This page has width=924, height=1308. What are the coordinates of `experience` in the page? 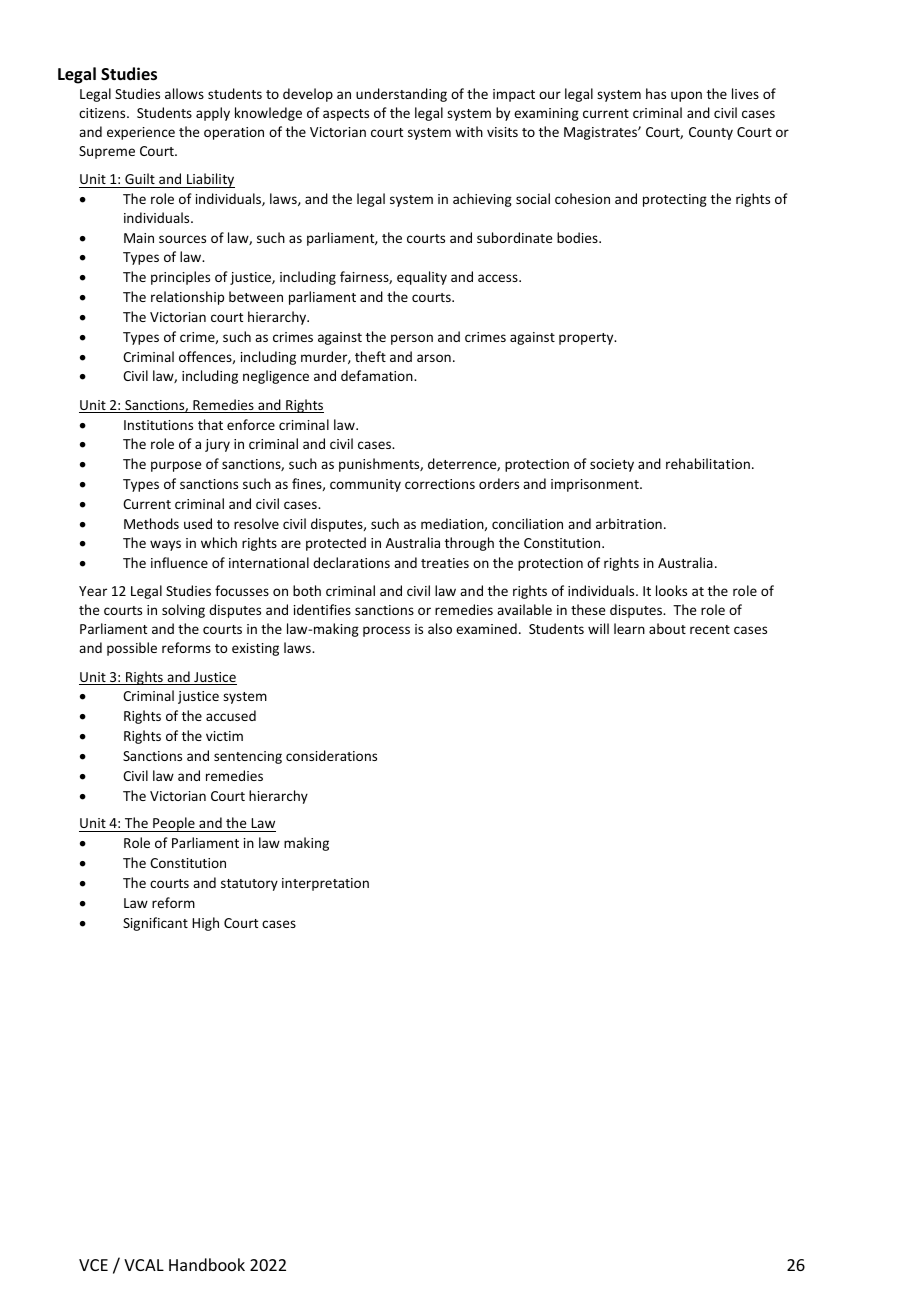 It's located at (141, 133).
